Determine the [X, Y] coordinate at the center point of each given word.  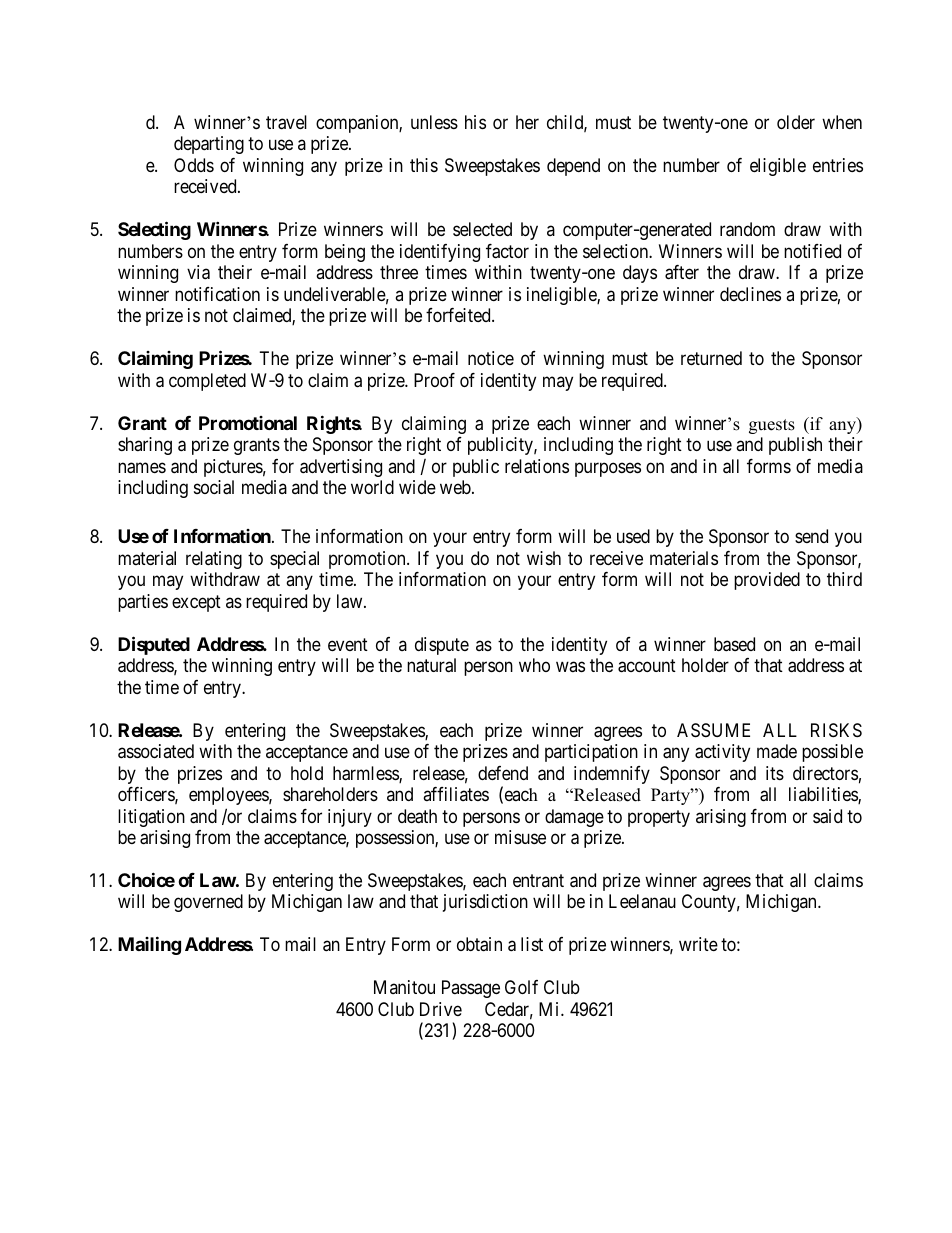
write [698, 944]
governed [208, 903]
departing [209, 145]
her [527, 122]
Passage [471, 989]
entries [838, 165]
